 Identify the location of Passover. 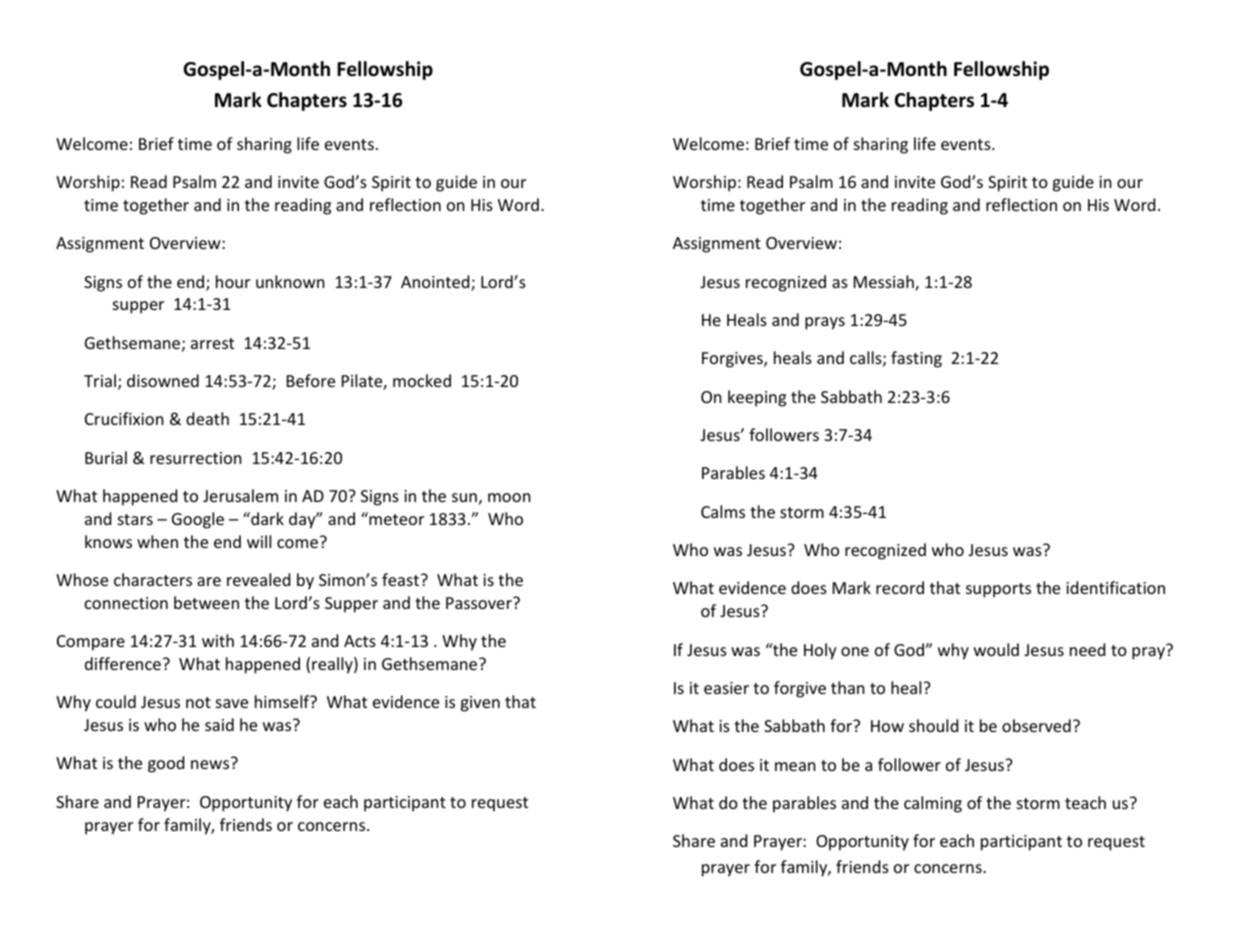
(480, 603).
